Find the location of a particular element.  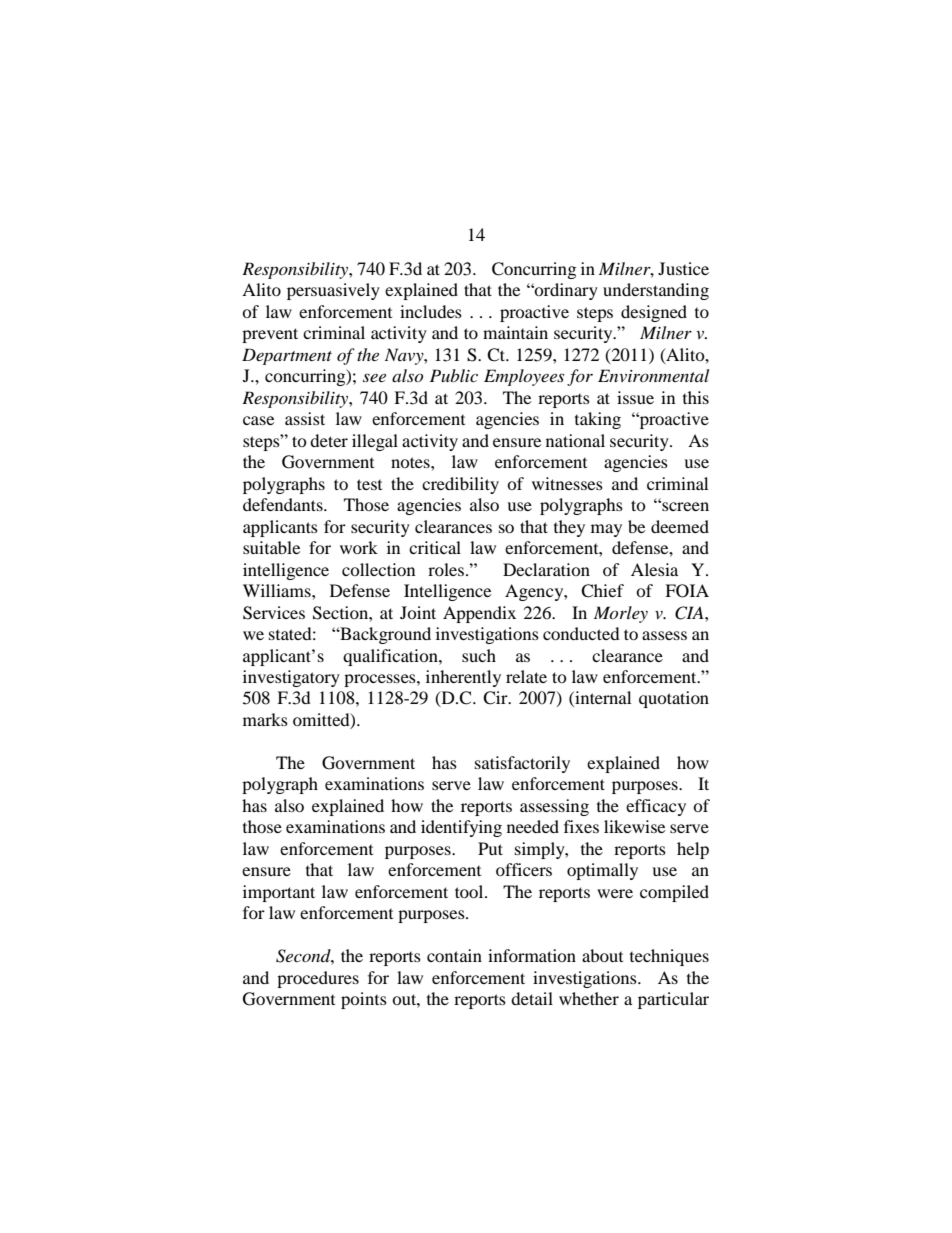

defendants is located at coordinates (284, 504).
